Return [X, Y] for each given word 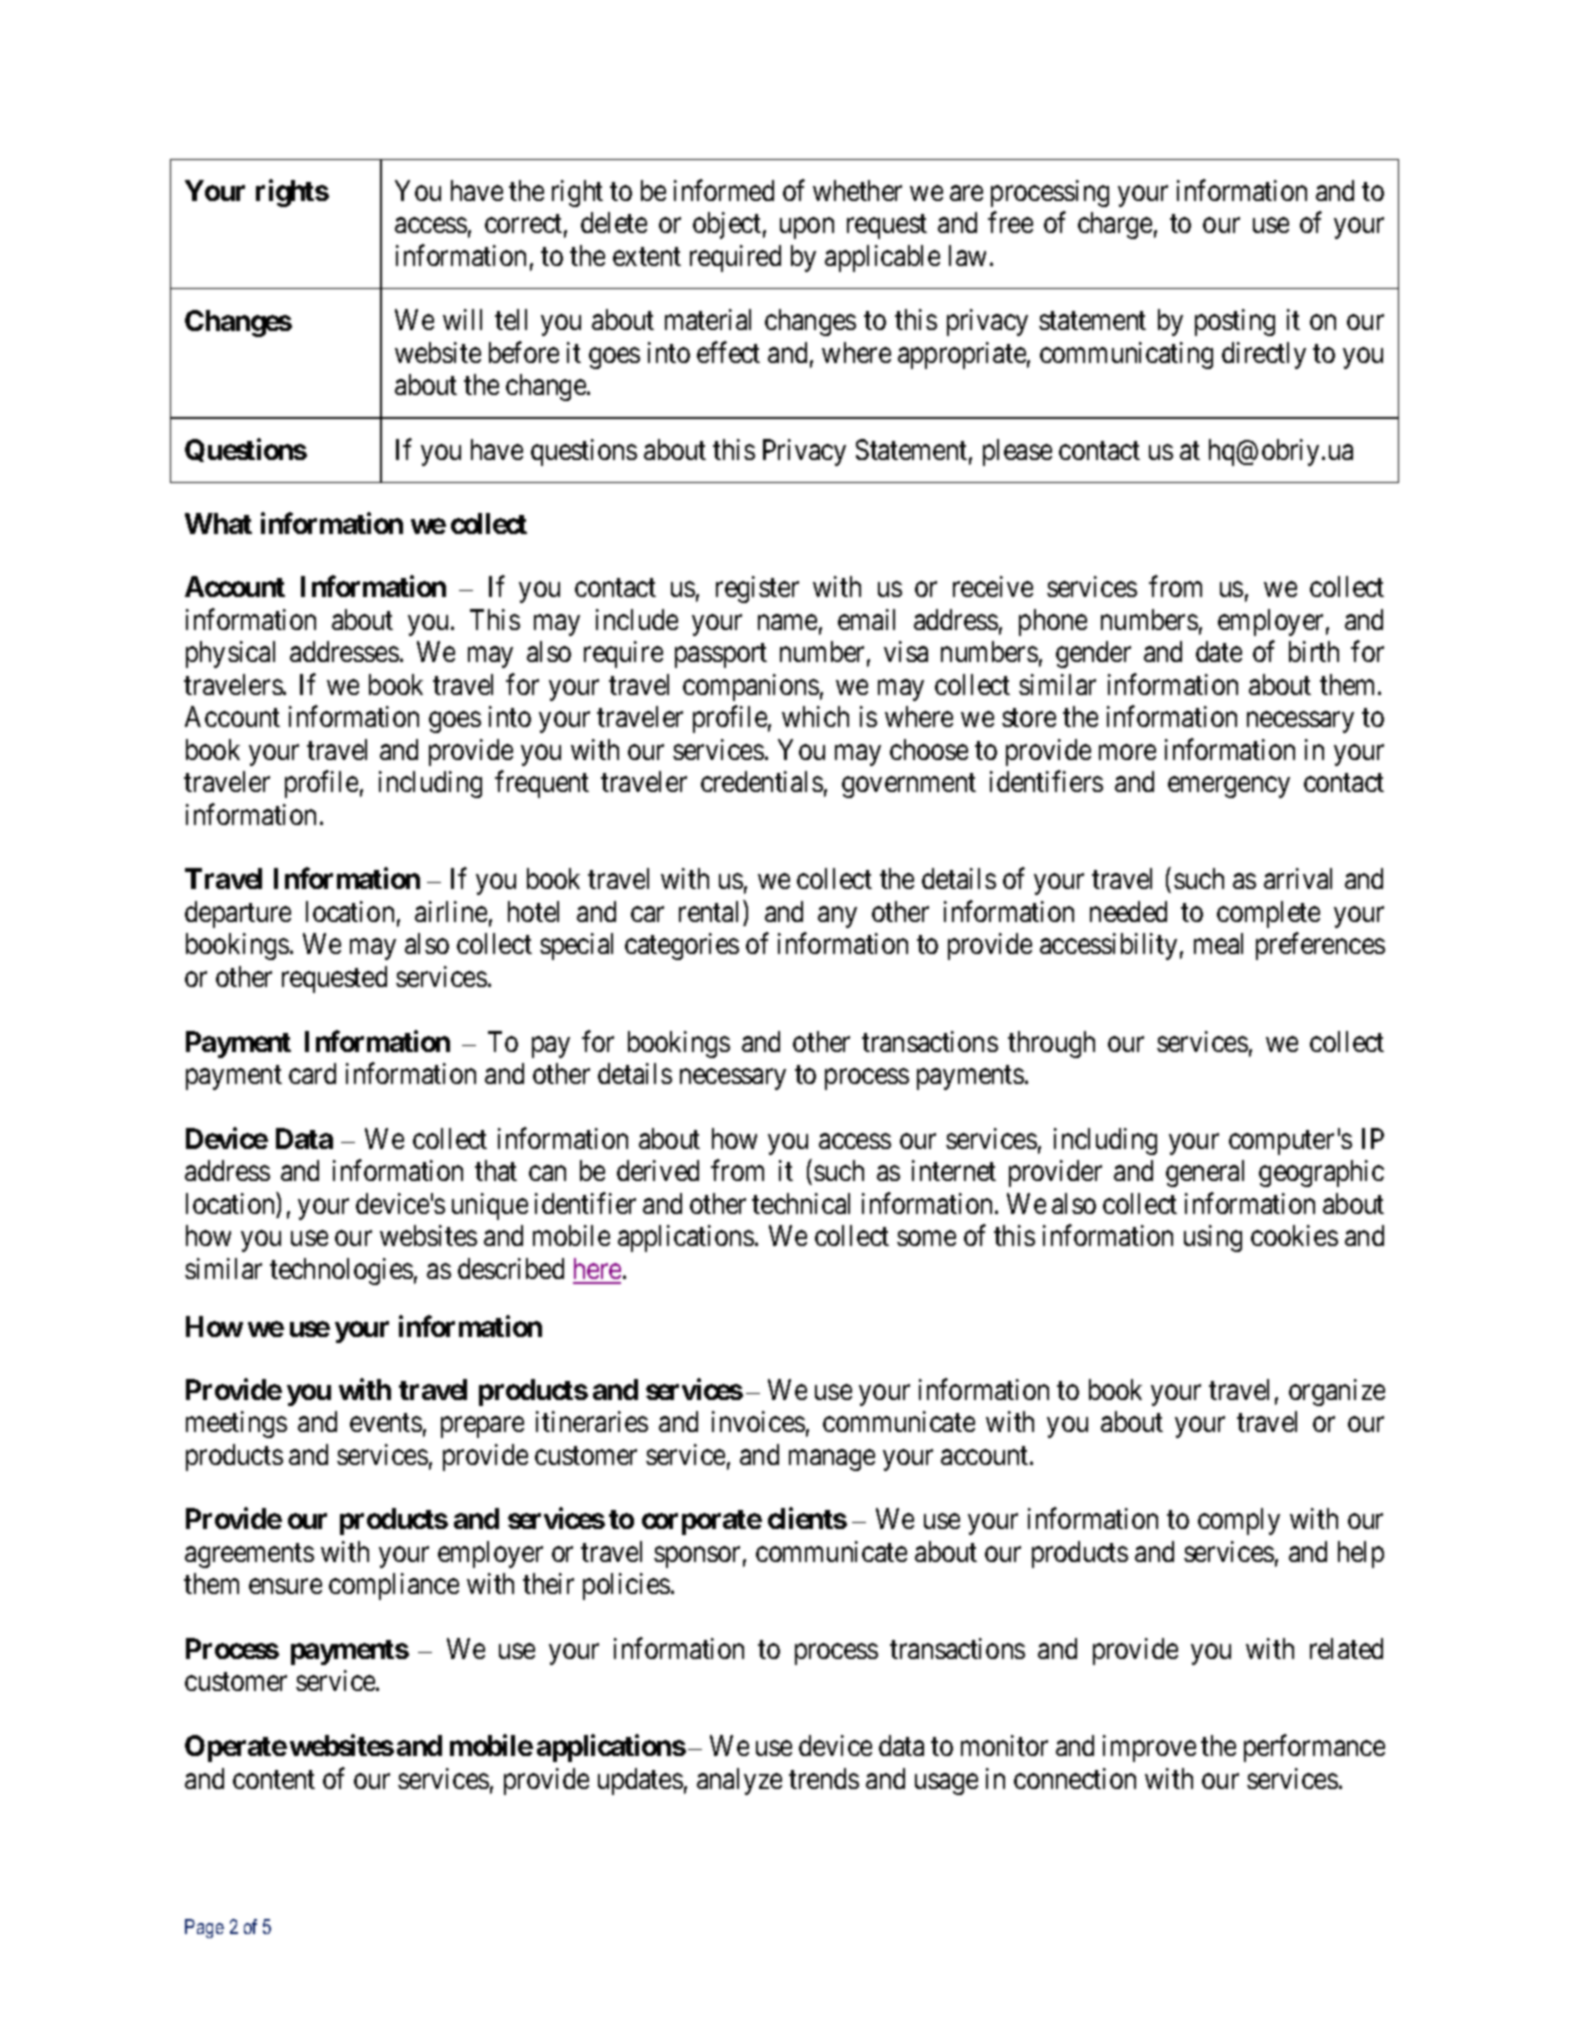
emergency [1229, 787]
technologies [341, 1271]
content [274, 1780]
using [1213, 1238]
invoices [758, 1421]
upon [807, 228]
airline [451, 911]
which [815, 716]
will [462, 319]
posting [1235, 322]
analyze [739, 1781]
